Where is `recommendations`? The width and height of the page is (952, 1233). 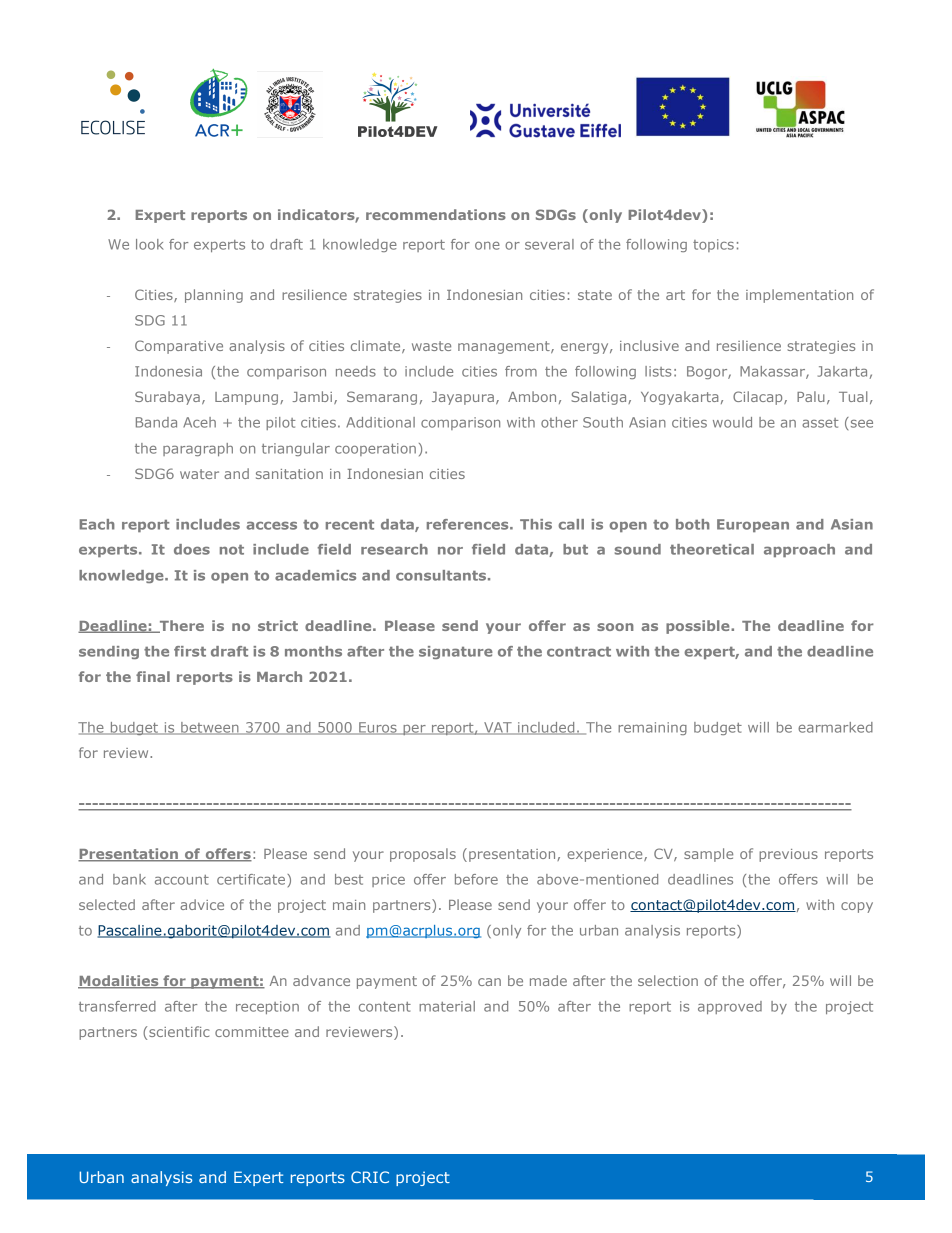
recommendations is located at coordinates (436, 214).
